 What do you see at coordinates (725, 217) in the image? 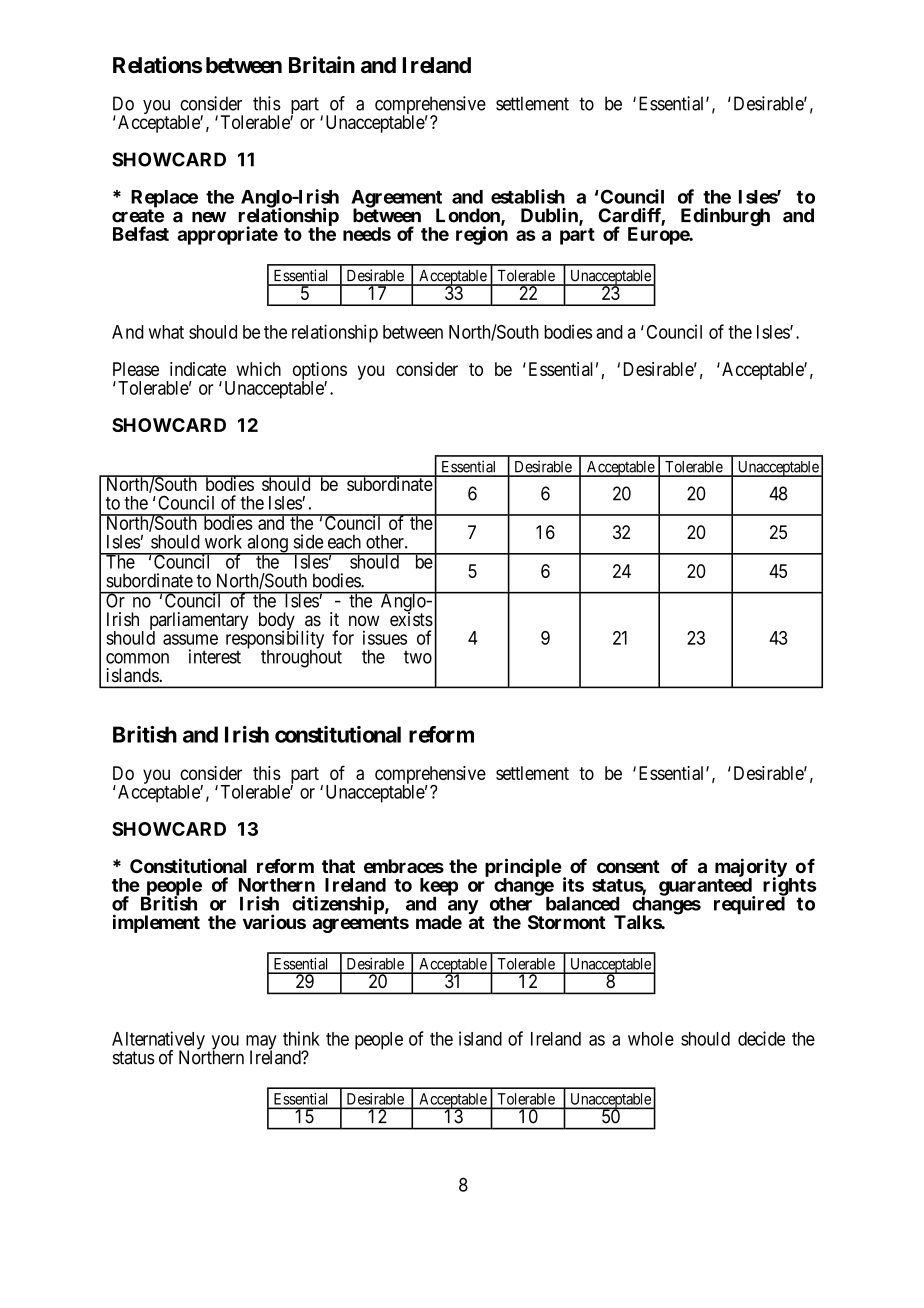
I see `Edinburgh` at bounding box center [725, 217].
